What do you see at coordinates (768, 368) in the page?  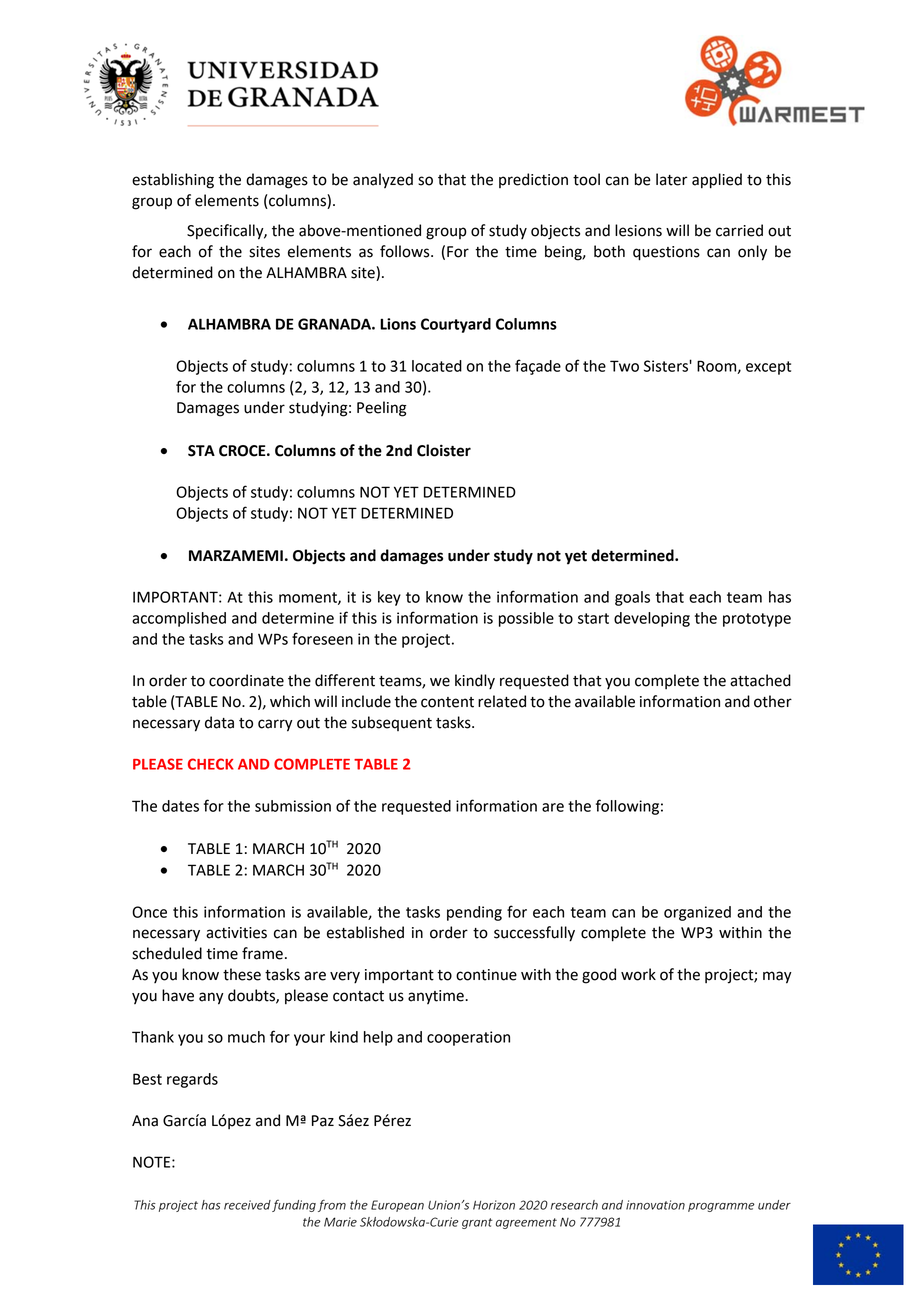 I see `except` at bounding box center [768, 368].
